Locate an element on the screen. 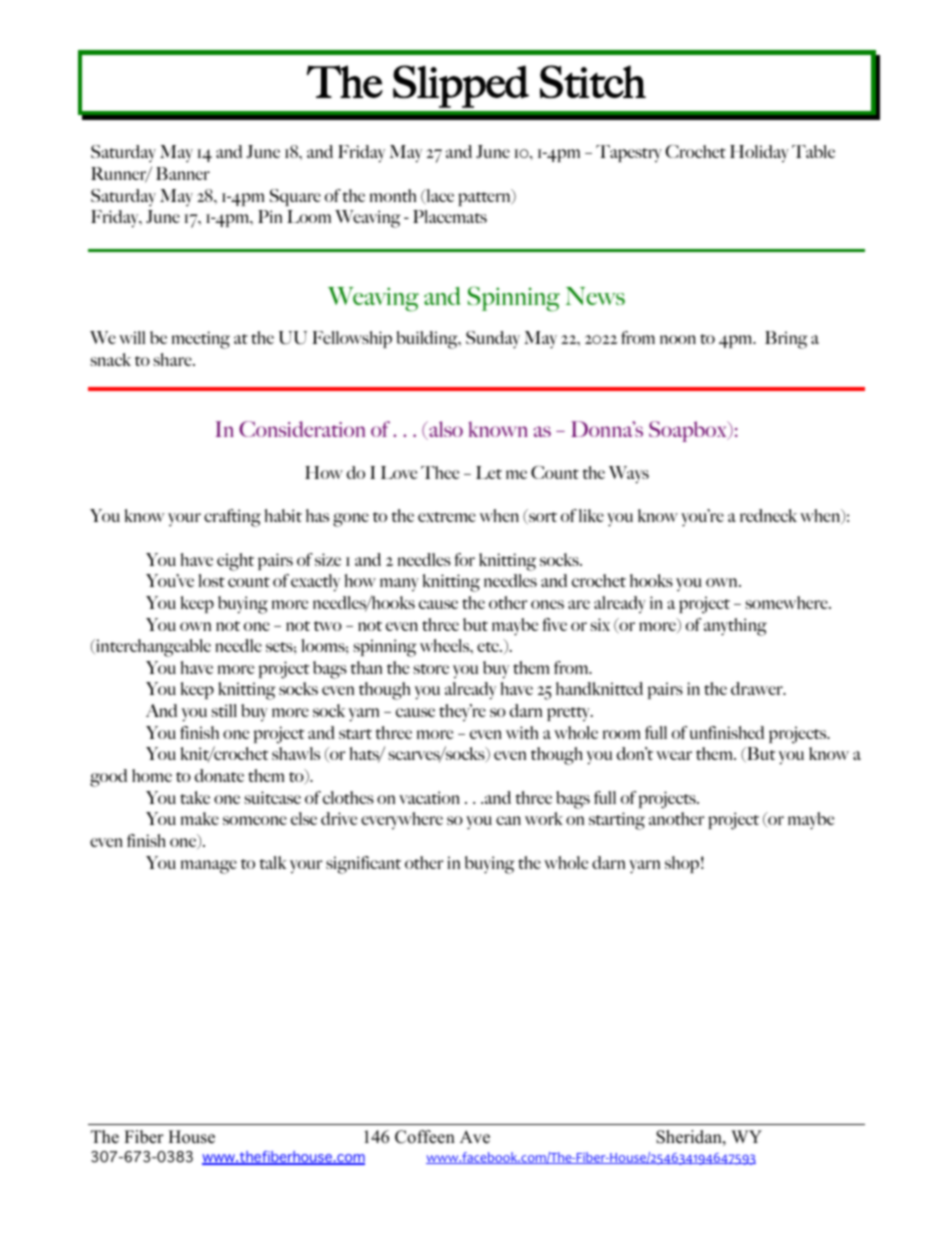 This screenshot has width=952, height=1233. interchangeable is located at coordinates (152, 648).
